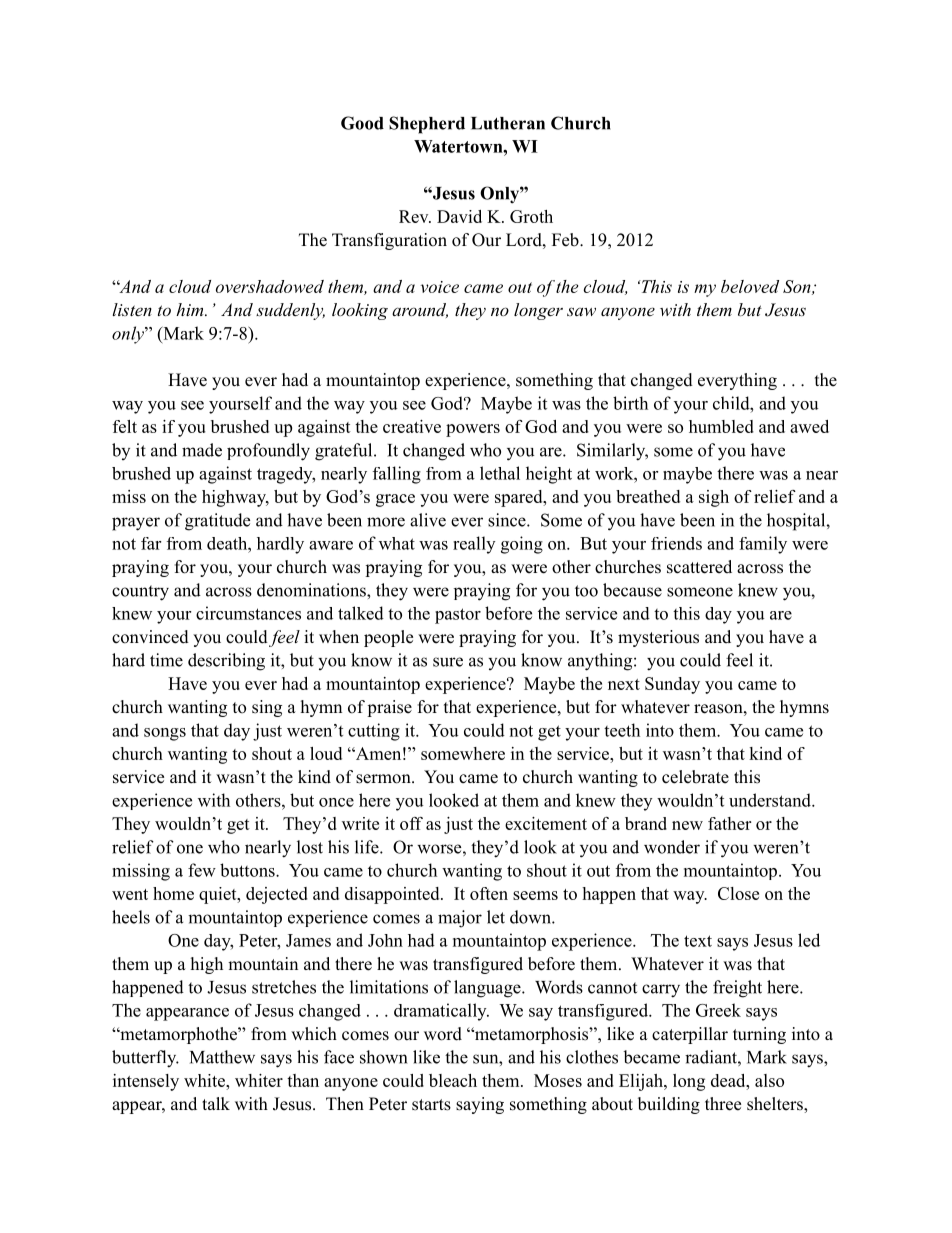  What do you see at coordinates (165, 734) in the screenshot?
I see `songs` at bounding box center [165, 734].
